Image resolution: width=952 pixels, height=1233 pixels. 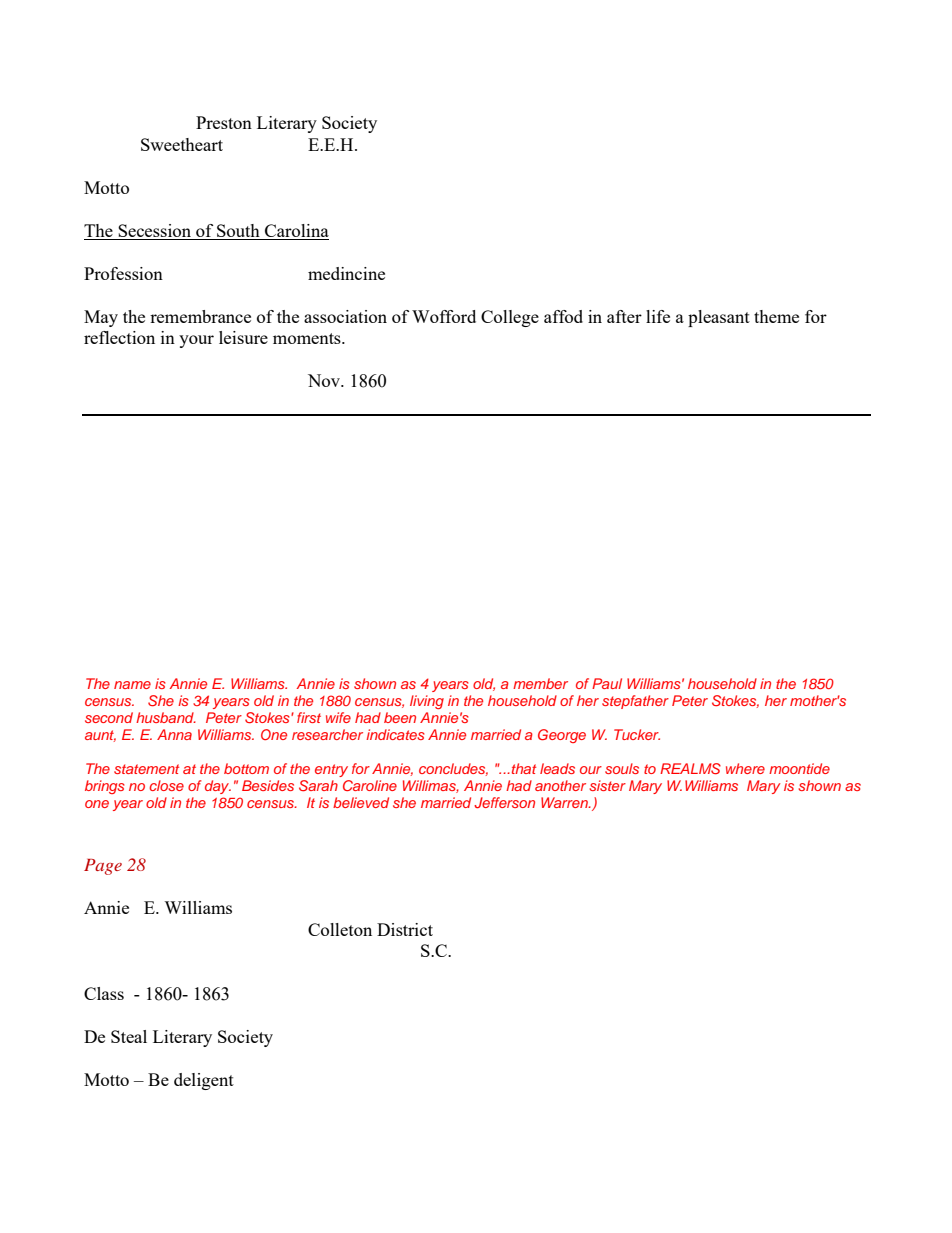 What do you see at coordinates (297, 230) in the document?
I see `Carolina` at bounding box center [297, 230].
